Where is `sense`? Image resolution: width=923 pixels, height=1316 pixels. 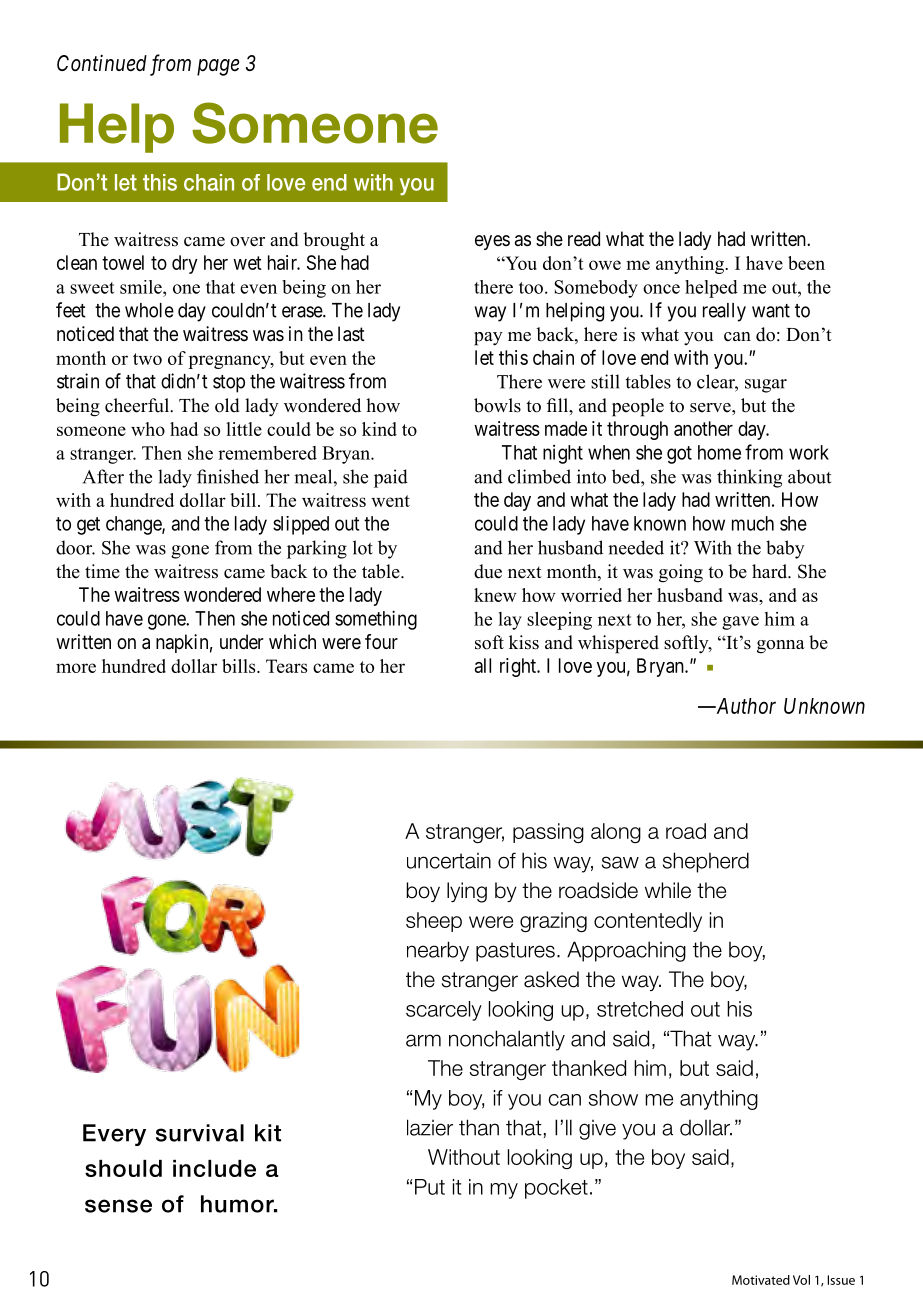 sense is located at coordinates (118, 1206).
